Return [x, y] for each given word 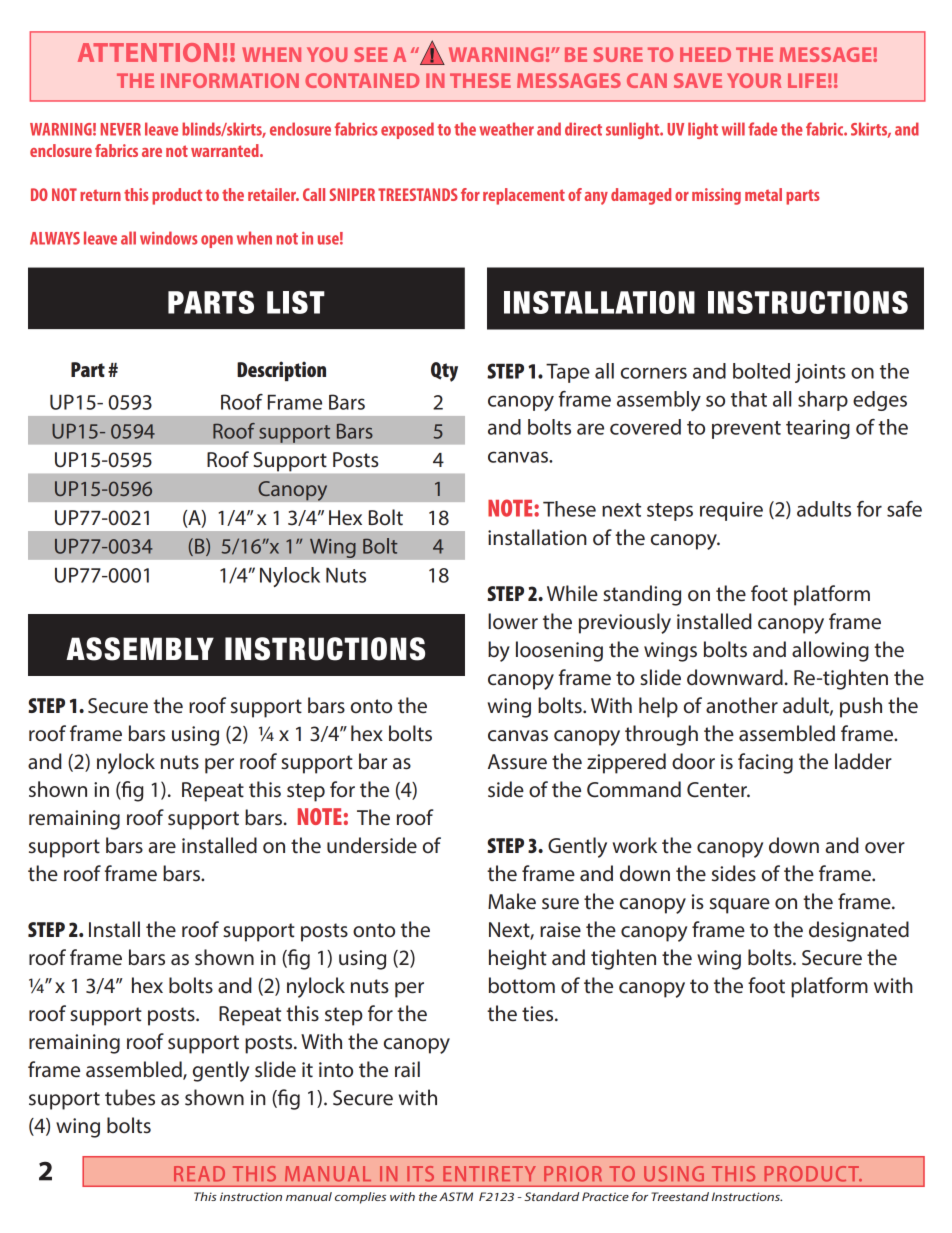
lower [513, 621]
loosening [559, 651]
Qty [444, 372]
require [731, 511]
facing [765, 763]
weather [506, 129]
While [572, 593]
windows [169, 238]
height [518, 959]
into [336, 1070]
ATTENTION [148, 52]
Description [281, 371]
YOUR [754, 80]
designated [859, 931]
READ [199, 1174]
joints [820, 373]
